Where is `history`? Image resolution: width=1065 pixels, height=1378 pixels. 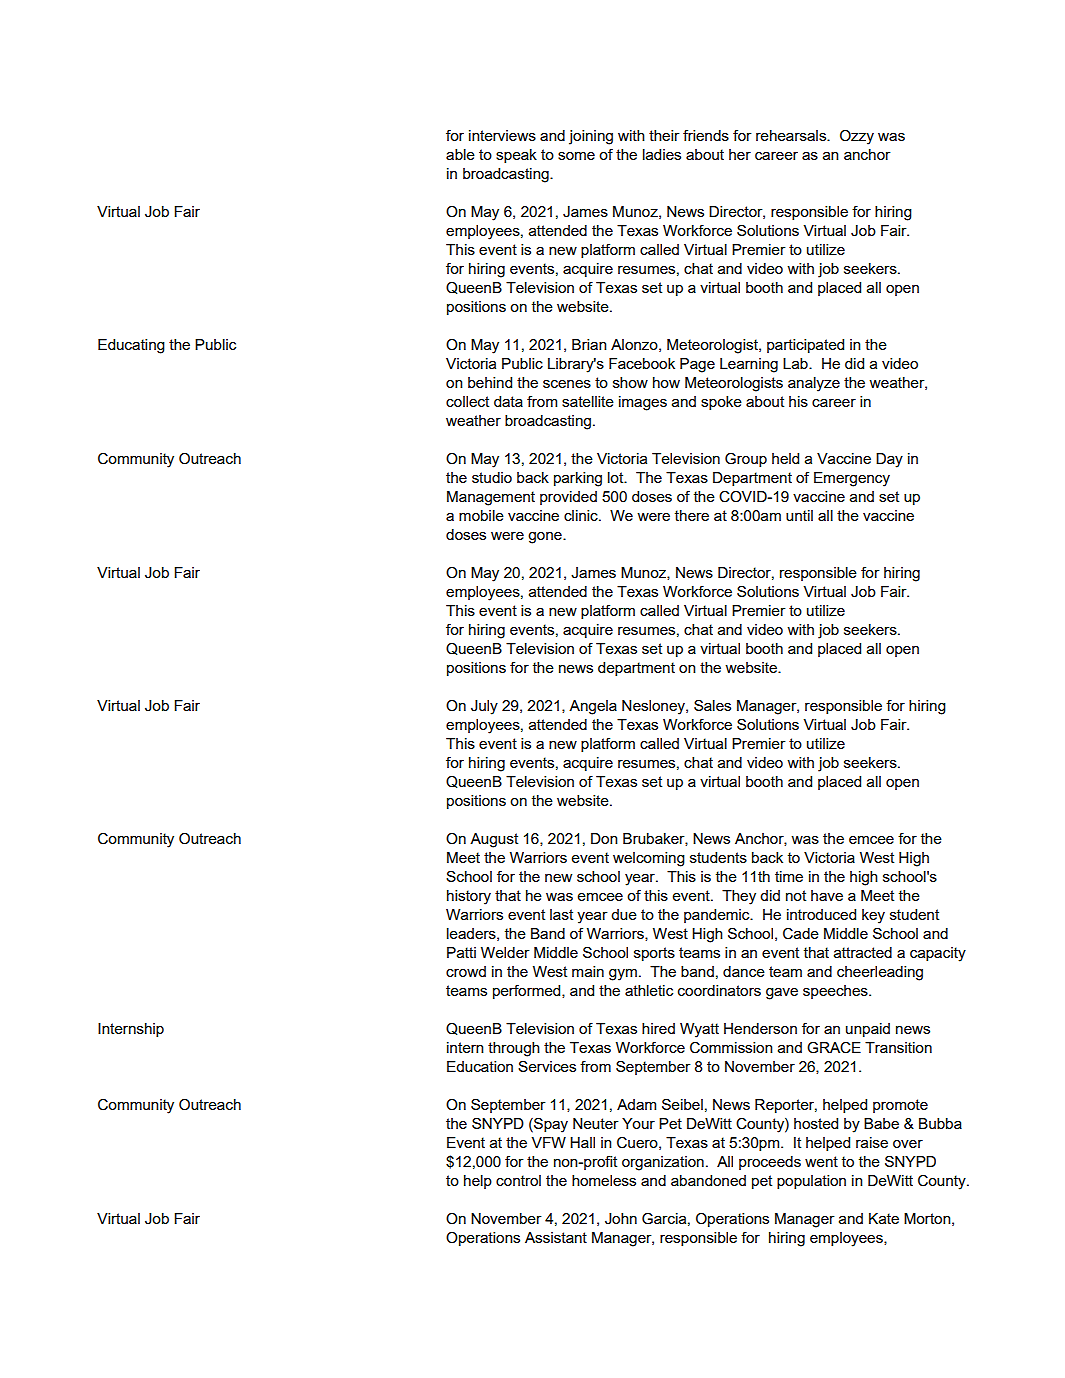 history is located at coordinates (469, 897).
